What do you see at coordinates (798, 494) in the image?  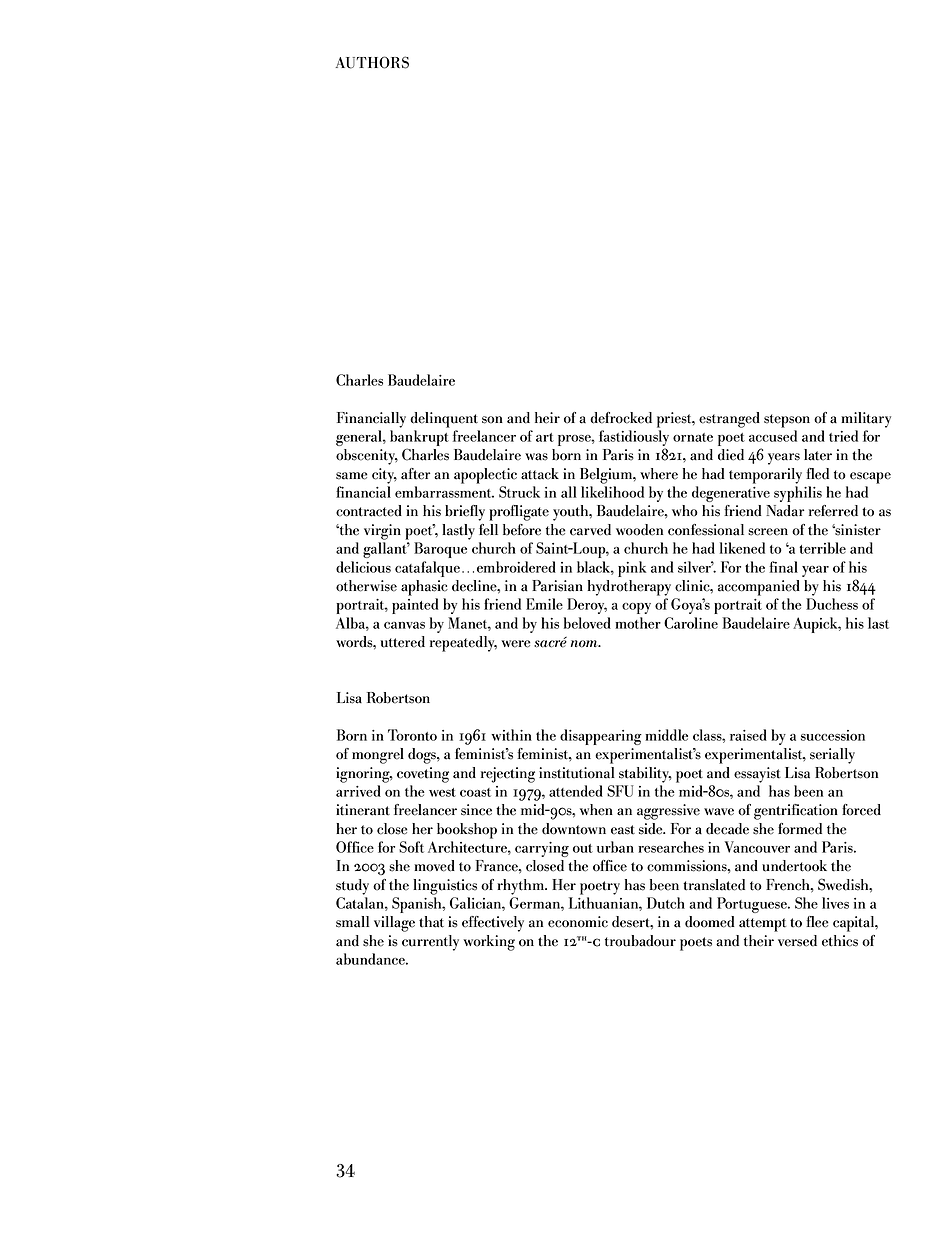 I see `syphilis` at bounding box center [798, 494].
